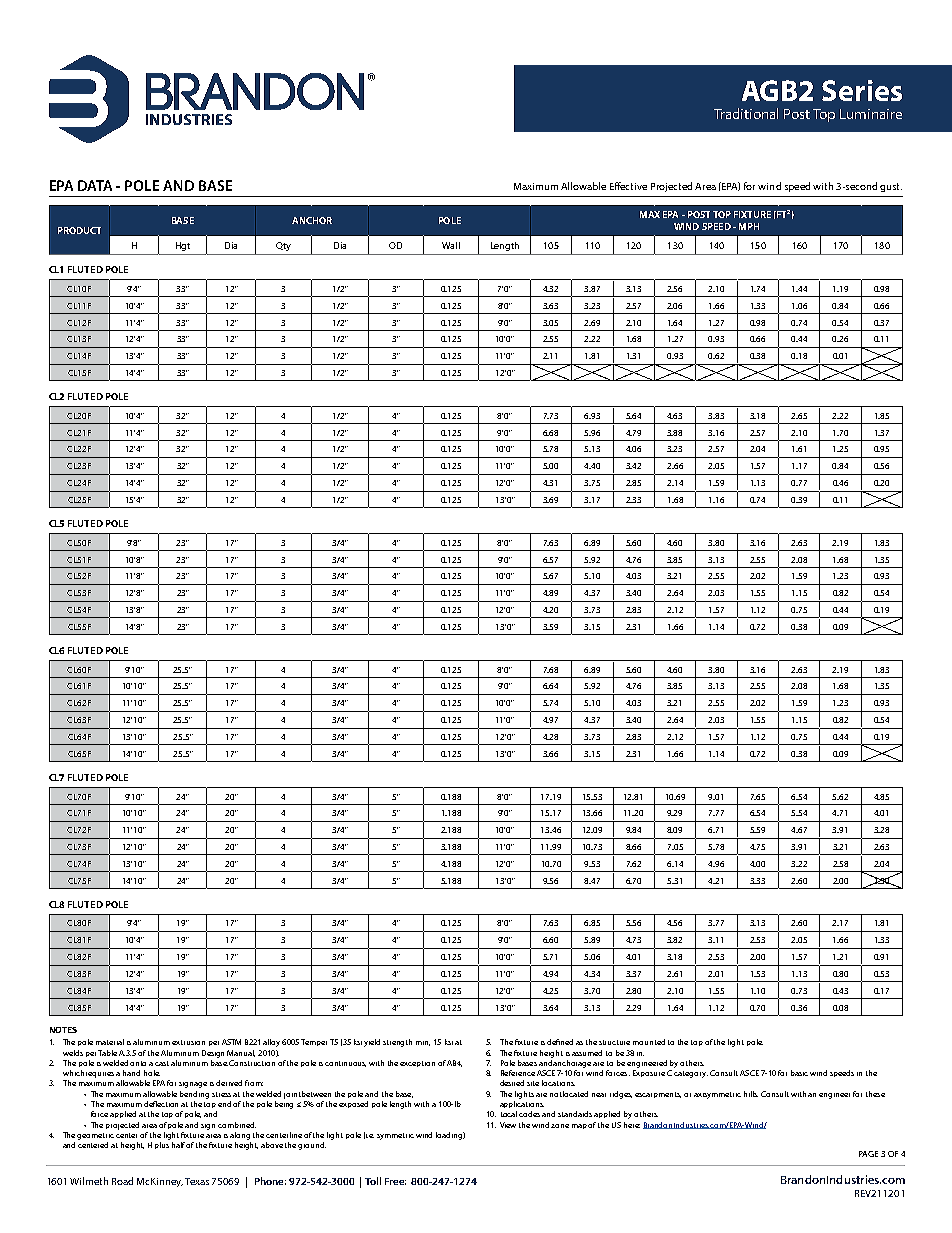 The width and height of the screenshot is (952, 1233). Describe the element at coordinates (746, 113) in the screenshot. I see `Traditional` at that location.
